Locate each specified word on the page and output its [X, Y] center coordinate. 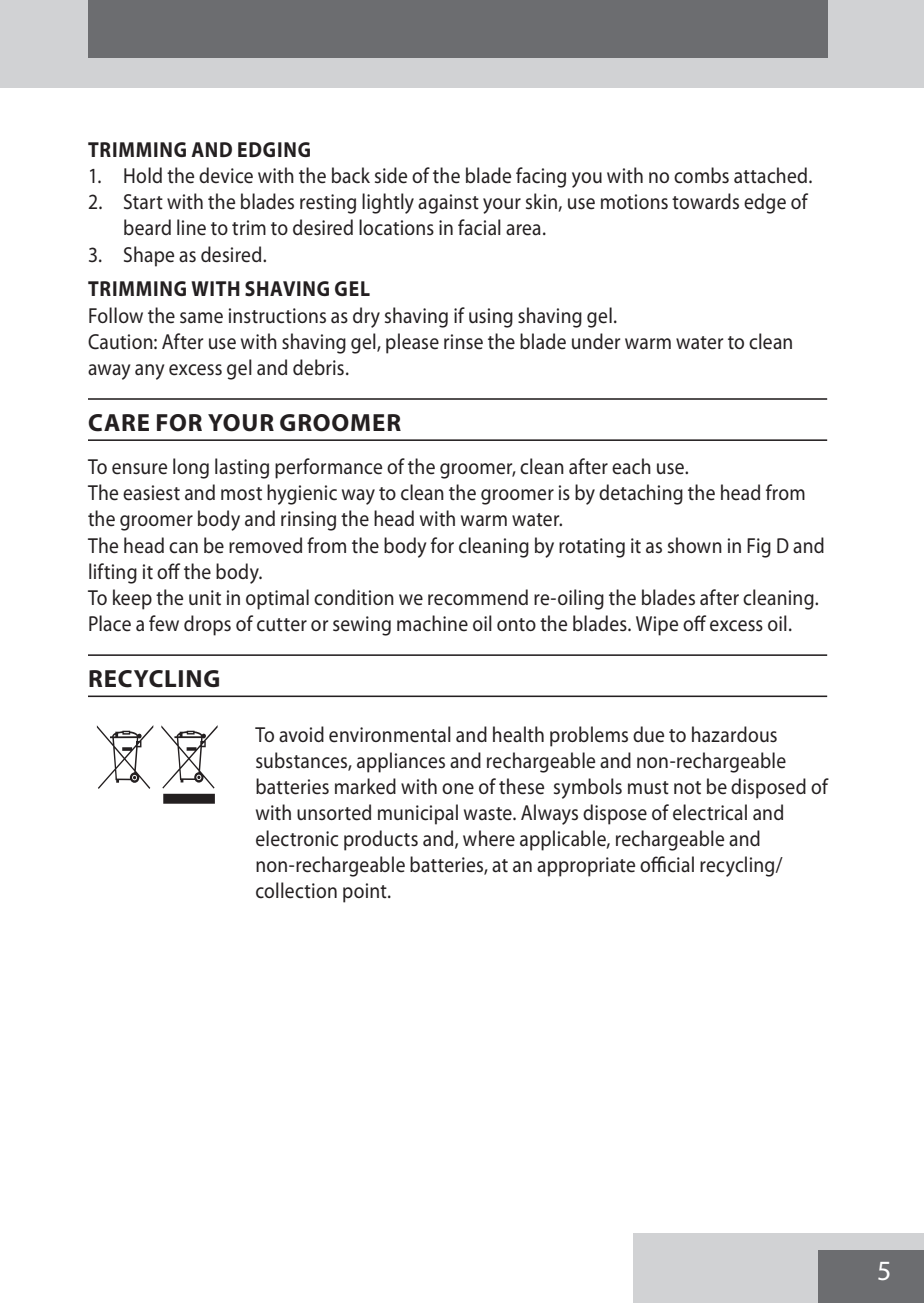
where [489, 838]
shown [695, 545]
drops [207, 625]
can [183, 548]
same [201, 318]
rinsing [308, 521]
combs [701, 175]
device [226, 175]
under [596, 341]
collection [296, 890]
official [667, 864]
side [391, 175]
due [648, 734]
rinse [463, 342]
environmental [390, 734]
